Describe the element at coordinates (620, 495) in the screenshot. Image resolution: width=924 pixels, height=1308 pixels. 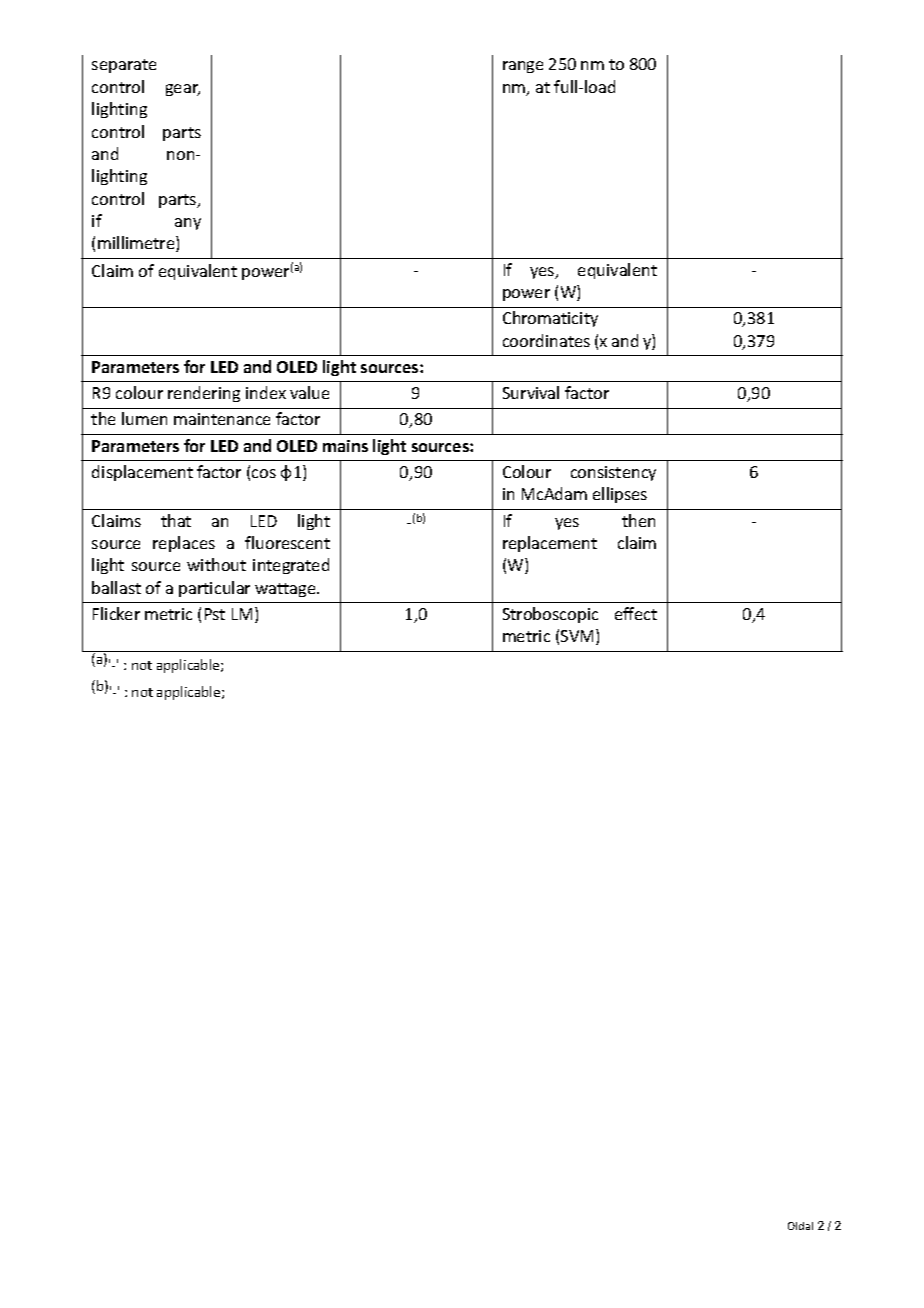
I see `ellipses` at that location.
